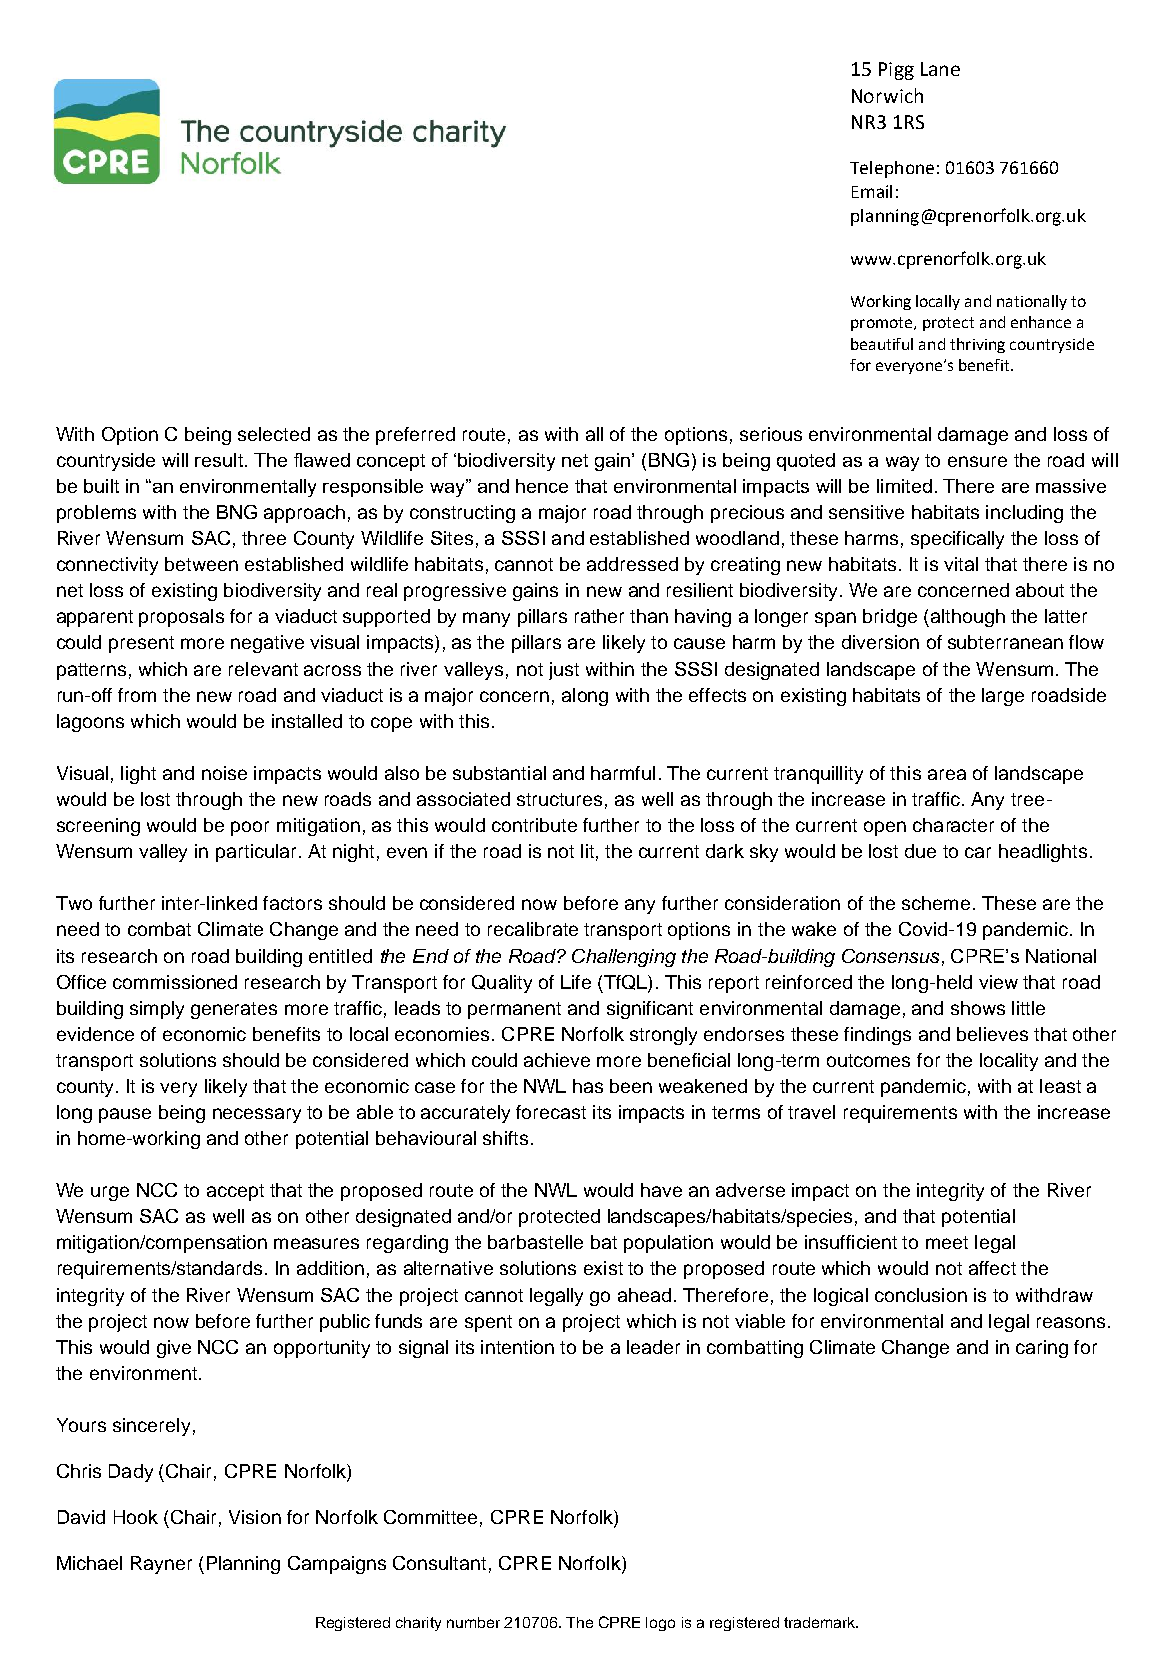 Image resolution: width=1175 pixels, height=1661 pixels. Describe the element at coordinates (660, 1624) in the screenshot. I see `logo` at that location.
